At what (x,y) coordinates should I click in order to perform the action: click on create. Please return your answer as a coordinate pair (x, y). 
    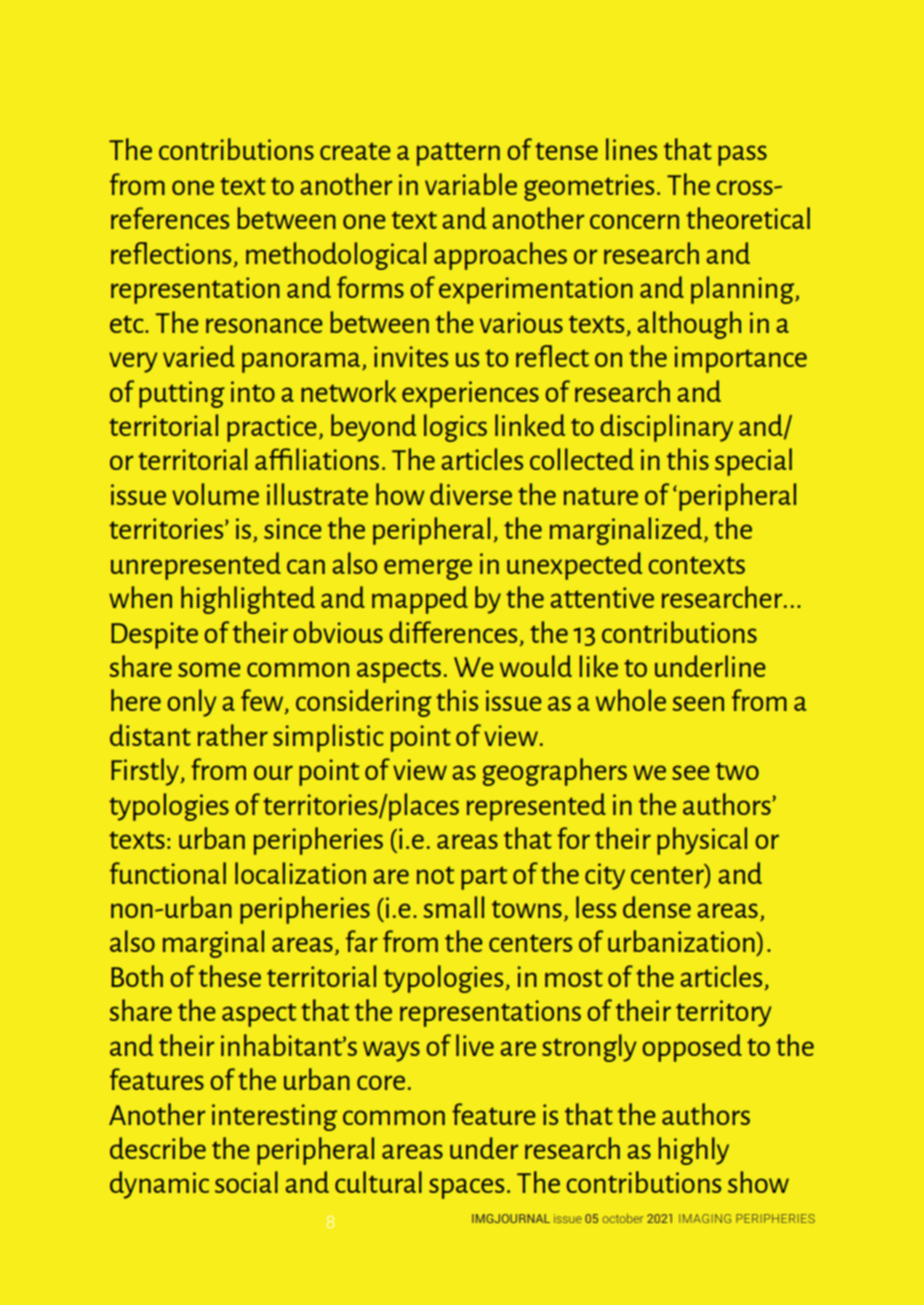
    Looking at the image, I should click on (355, 151).
